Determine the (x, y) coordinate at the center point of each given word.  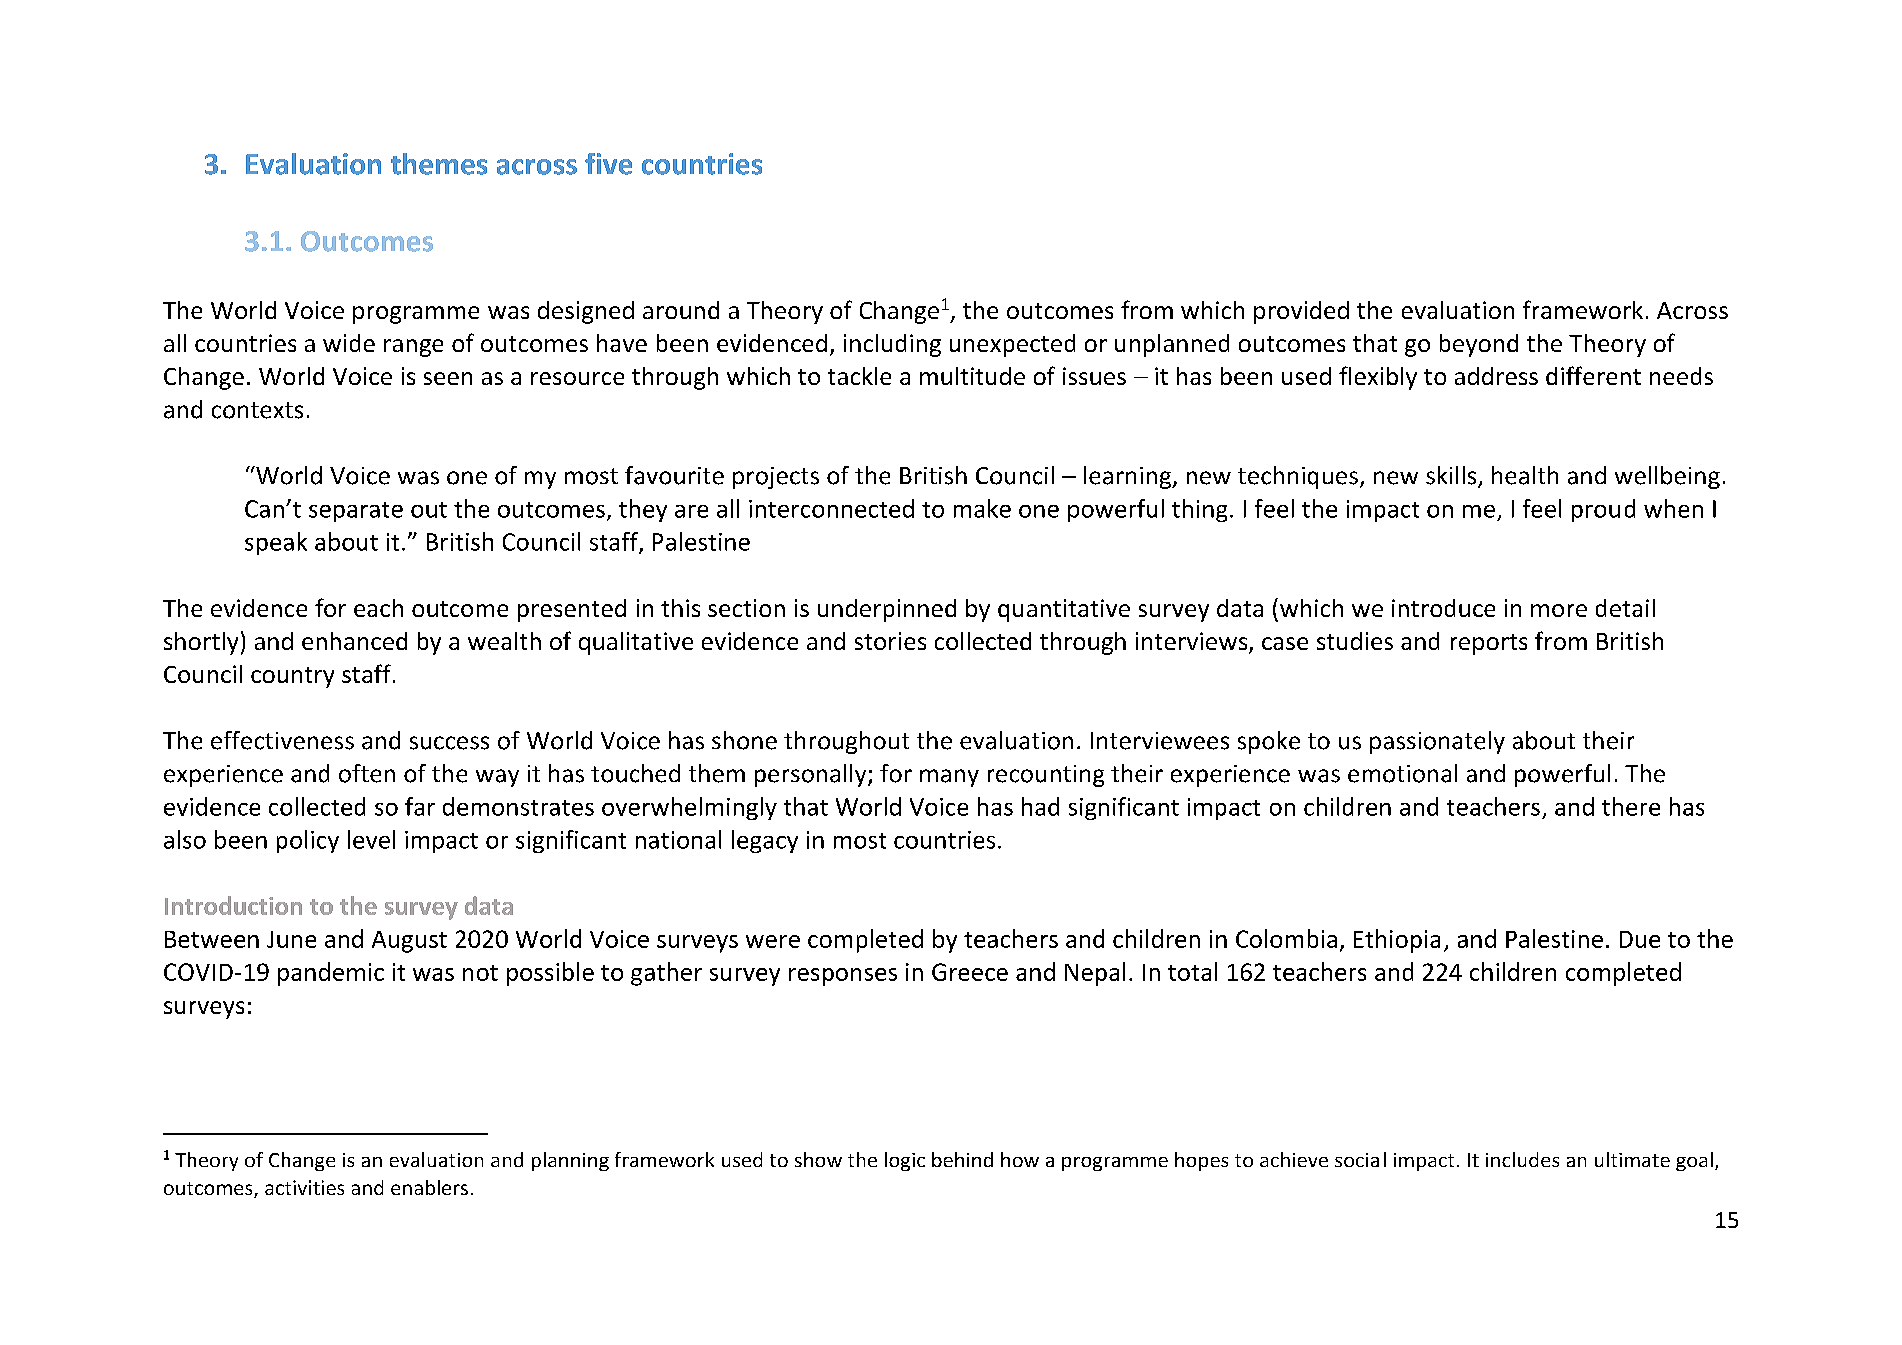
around (681, 310)
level (371, 839)
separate (356, 512)
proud (1603, 510)
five (608, 164)
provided (1301, 312)
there (1631, 806)
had (1040, 806)
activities (304, 1187)
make (982, 508)
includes (1522, 1159)
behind (962, 1159)
